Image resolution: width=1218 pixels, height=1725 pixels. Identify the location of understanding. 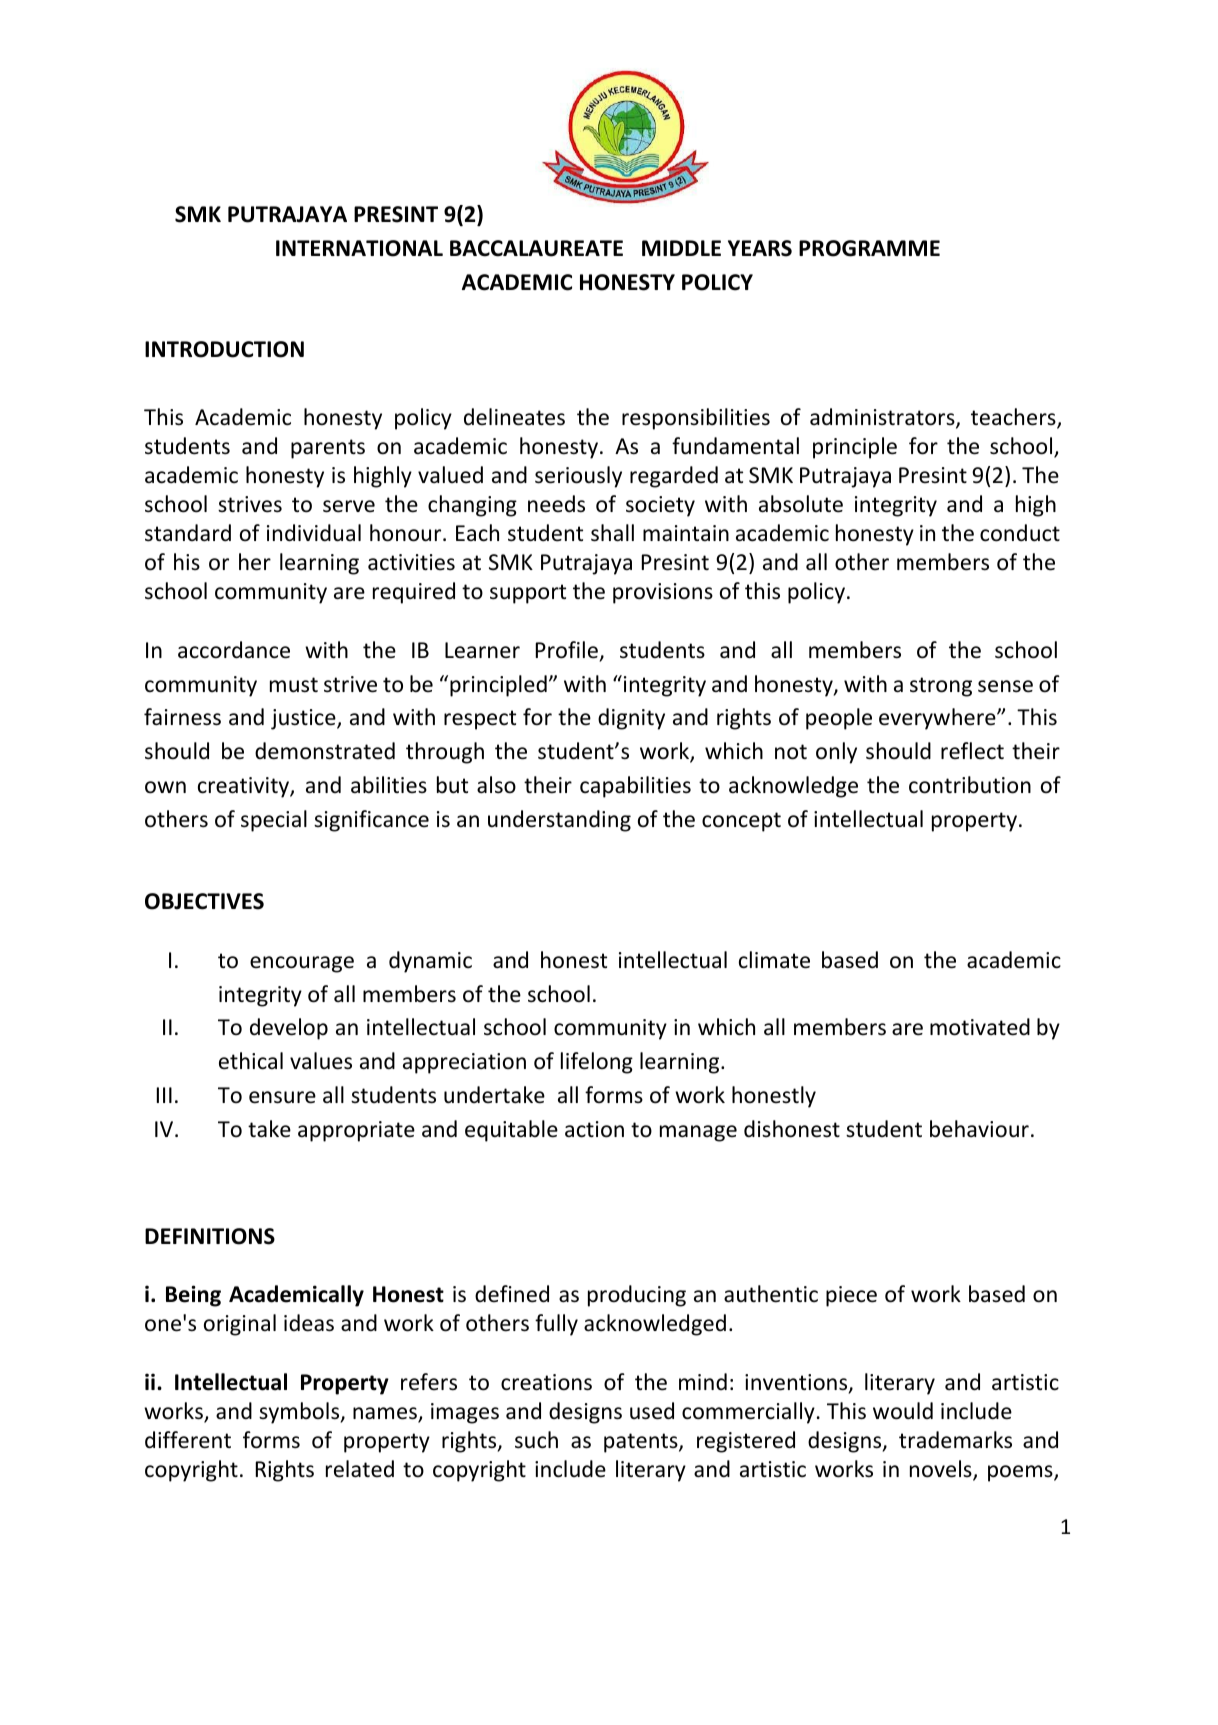
(559, 821).
